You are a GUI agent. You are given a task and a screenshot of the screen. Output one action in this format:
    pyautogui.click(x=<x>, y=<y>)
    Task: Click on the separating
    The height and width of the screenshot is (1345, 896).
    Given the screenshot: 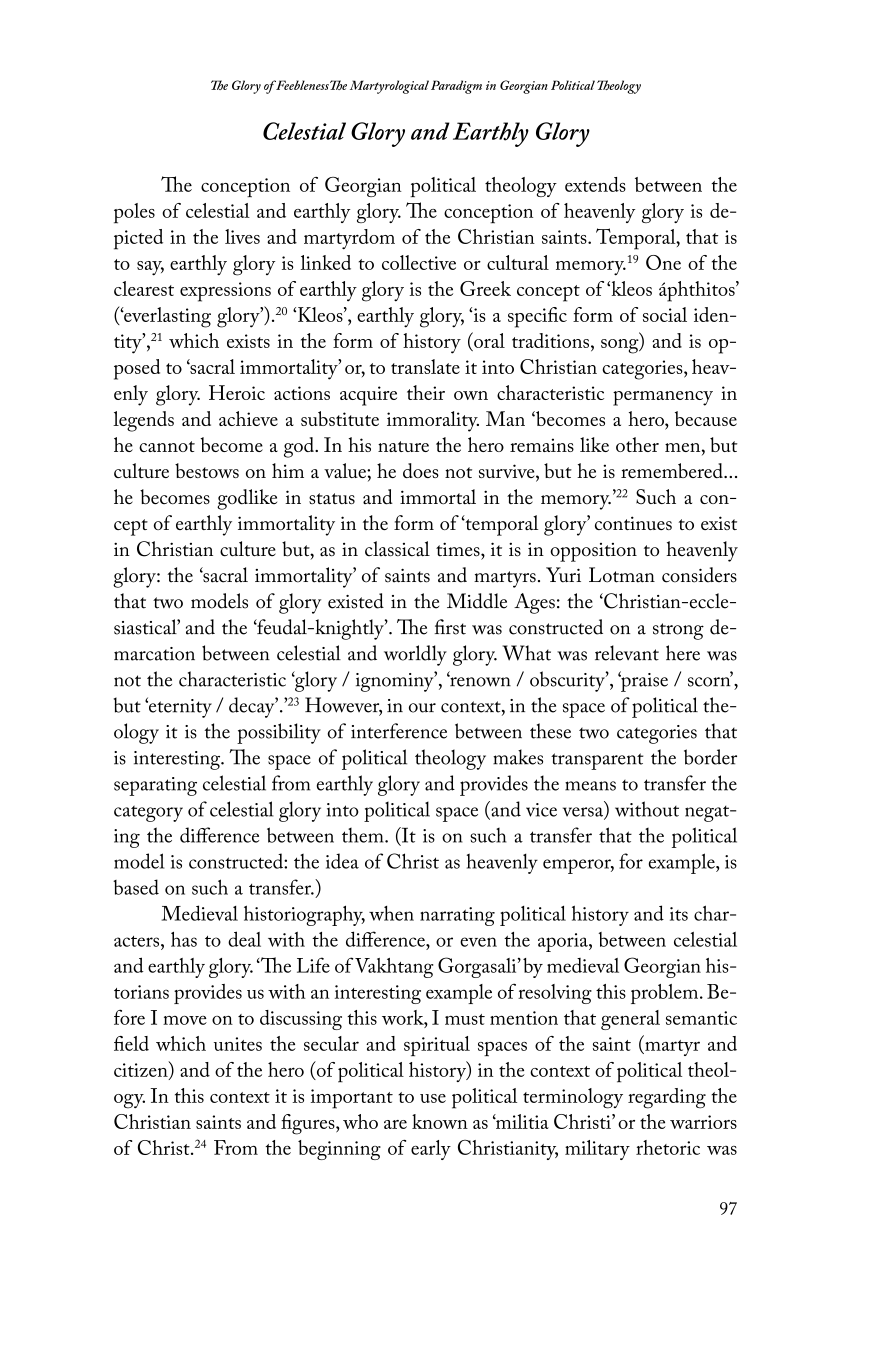 What is the action you would take?
    pyautogui.click(x=155, y=786)
